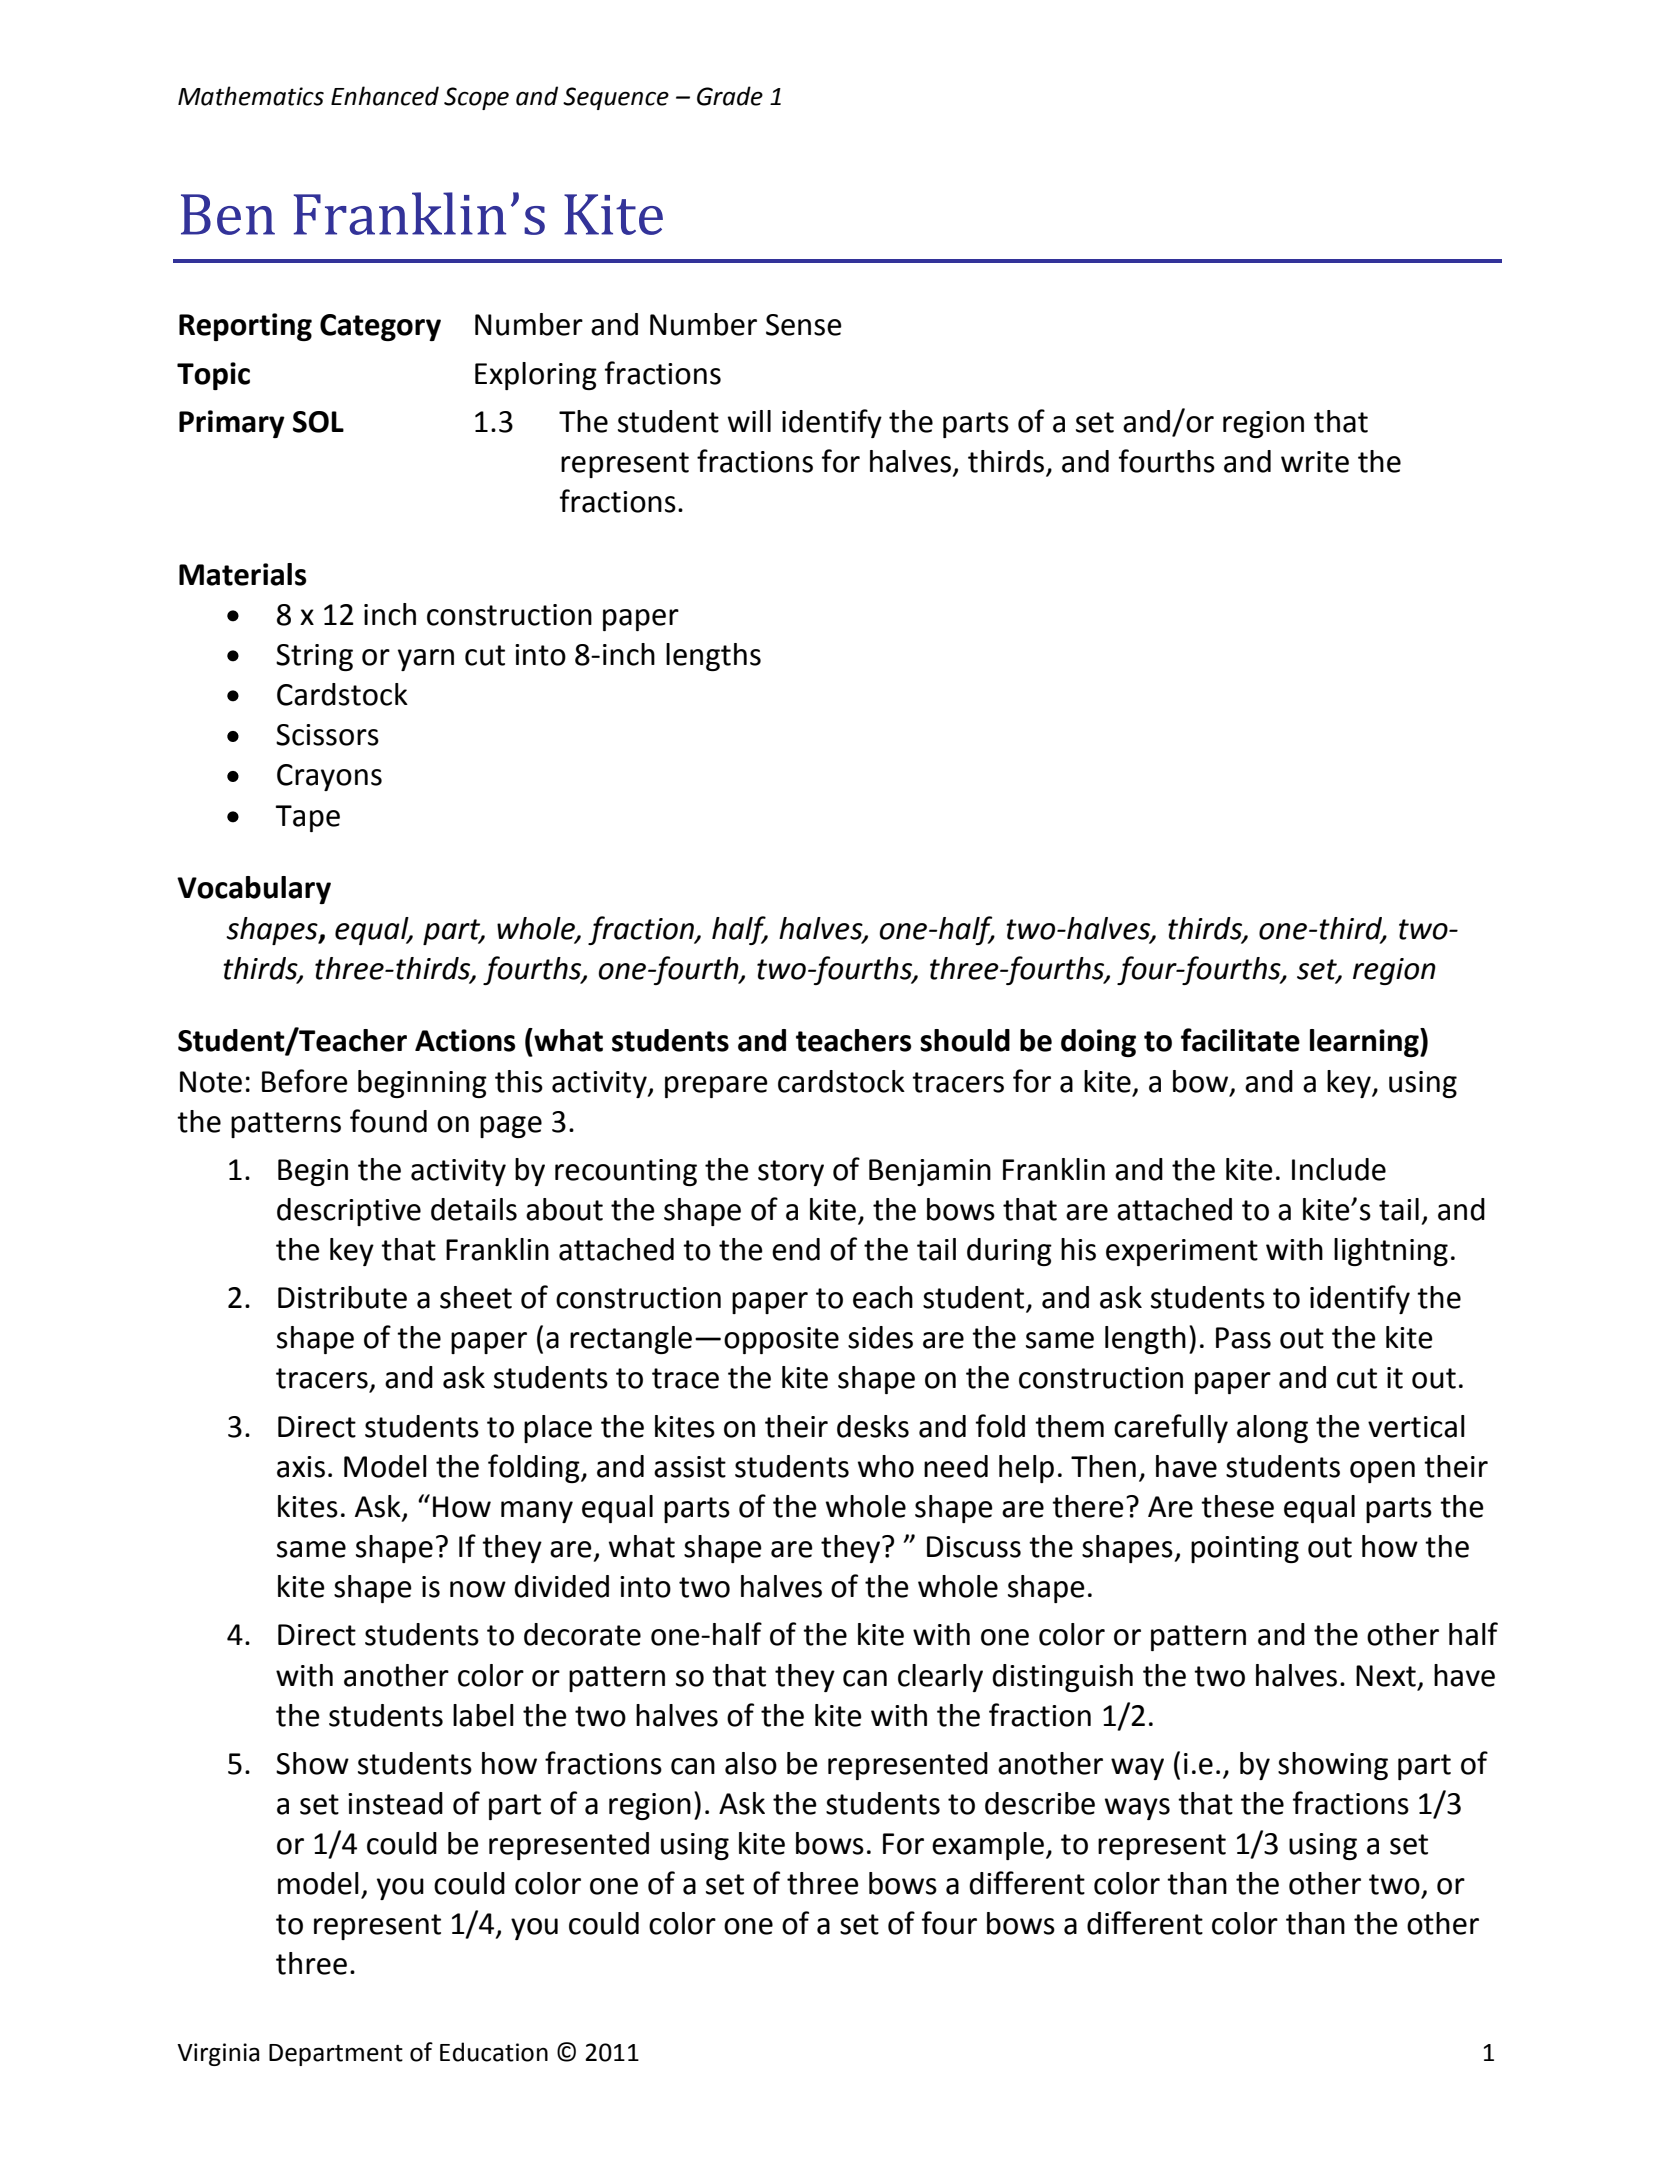  Describe the element at coordinates (1315, 462) in the page. I see `write` at that location.
